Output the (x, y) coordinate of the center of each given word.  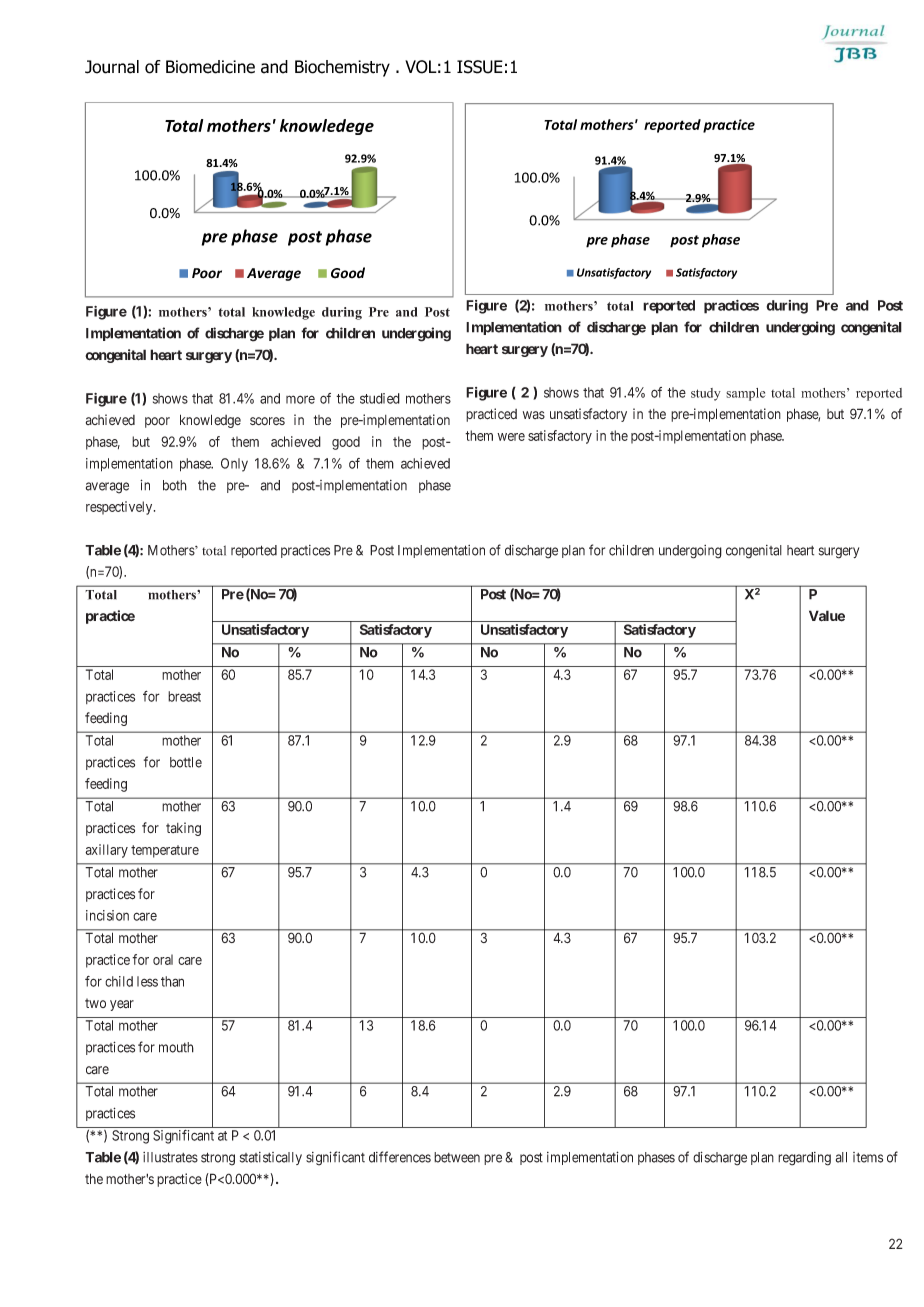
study (706, 394)
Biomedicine (210, 67)
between (457, 1157)
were (511, 437)
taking (183, 829)
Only (234, 465)
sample (745, 394)
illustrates (170, 1157)
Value (827, 616)
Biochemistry (342, 68)
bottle (186, 762)
